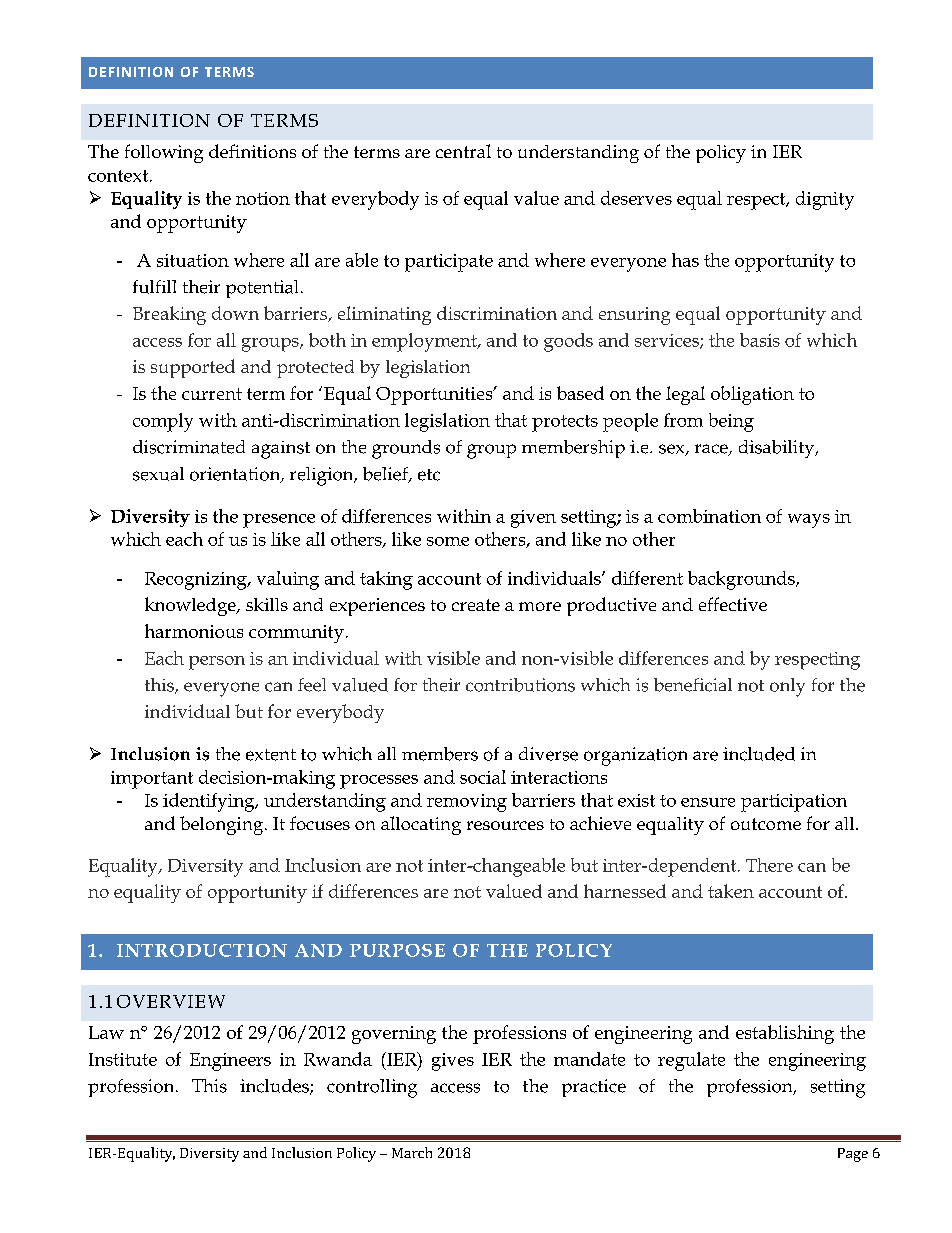 Image resolution: width=952 pixels, height=1233 pixels. What do you see at coordinates (505, 825) in the document?
I see `resources` at bounding box center [505, 825].
